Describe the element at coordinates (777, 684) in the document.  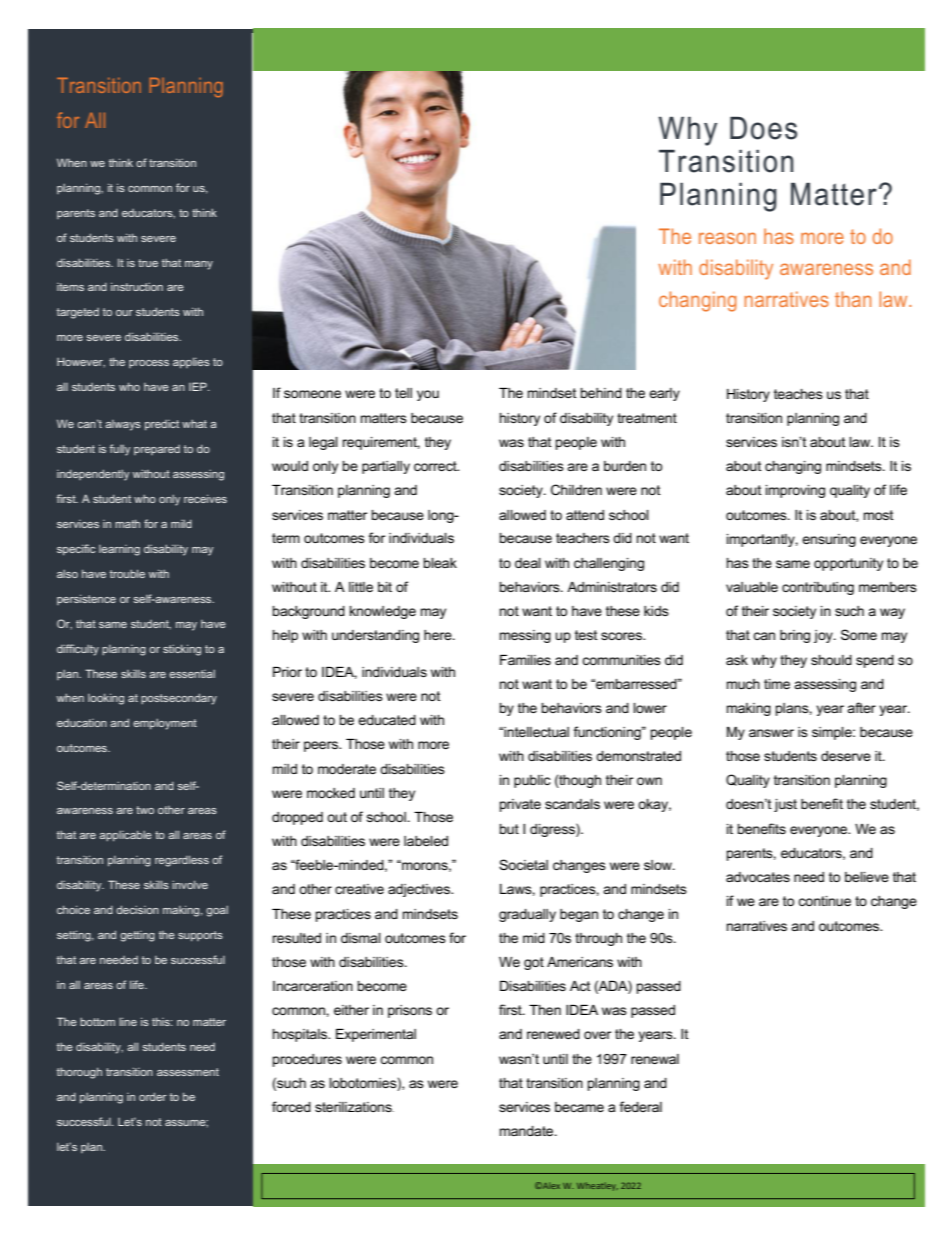
I see `time` at that location.
